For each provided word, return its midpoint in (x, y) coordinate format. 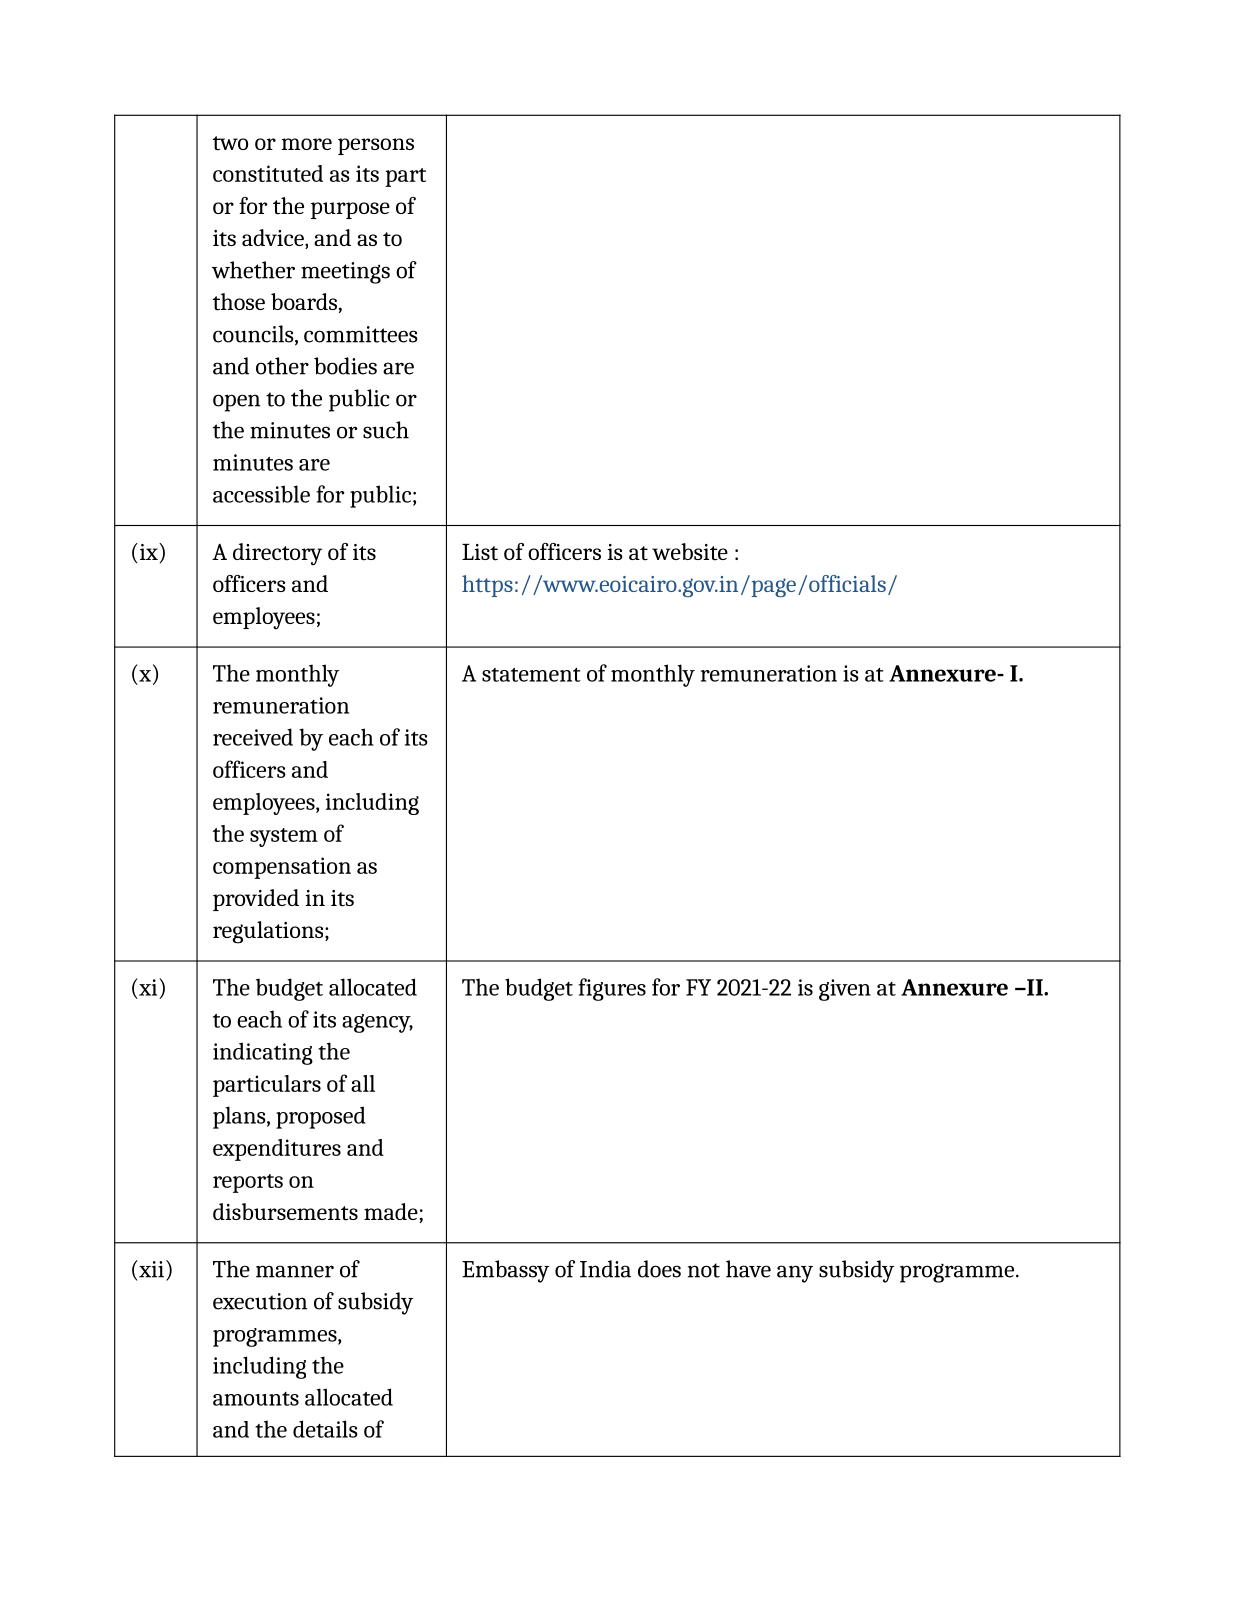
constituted (268, 173)
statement (531, 675)
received (253, 737)
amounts (256, 1399)
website (690, 552)
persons (376, 146)
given (845, 990)
